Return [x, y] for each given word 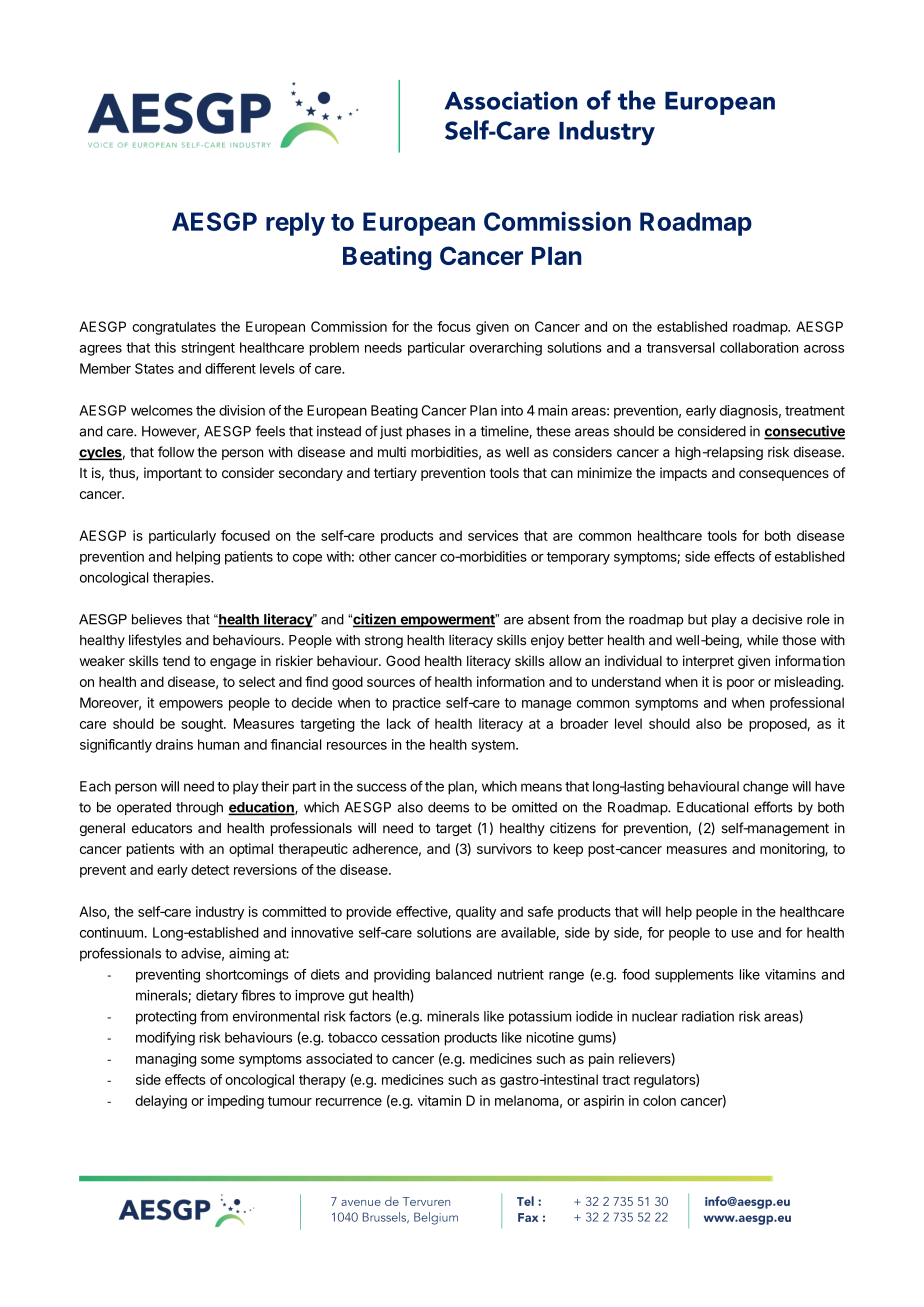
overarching [505, 349]
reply [295, 224]
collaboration [759, 347]
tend [176, 661]
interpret [708, 662]
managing [166, 1060]
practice [417, 704]
